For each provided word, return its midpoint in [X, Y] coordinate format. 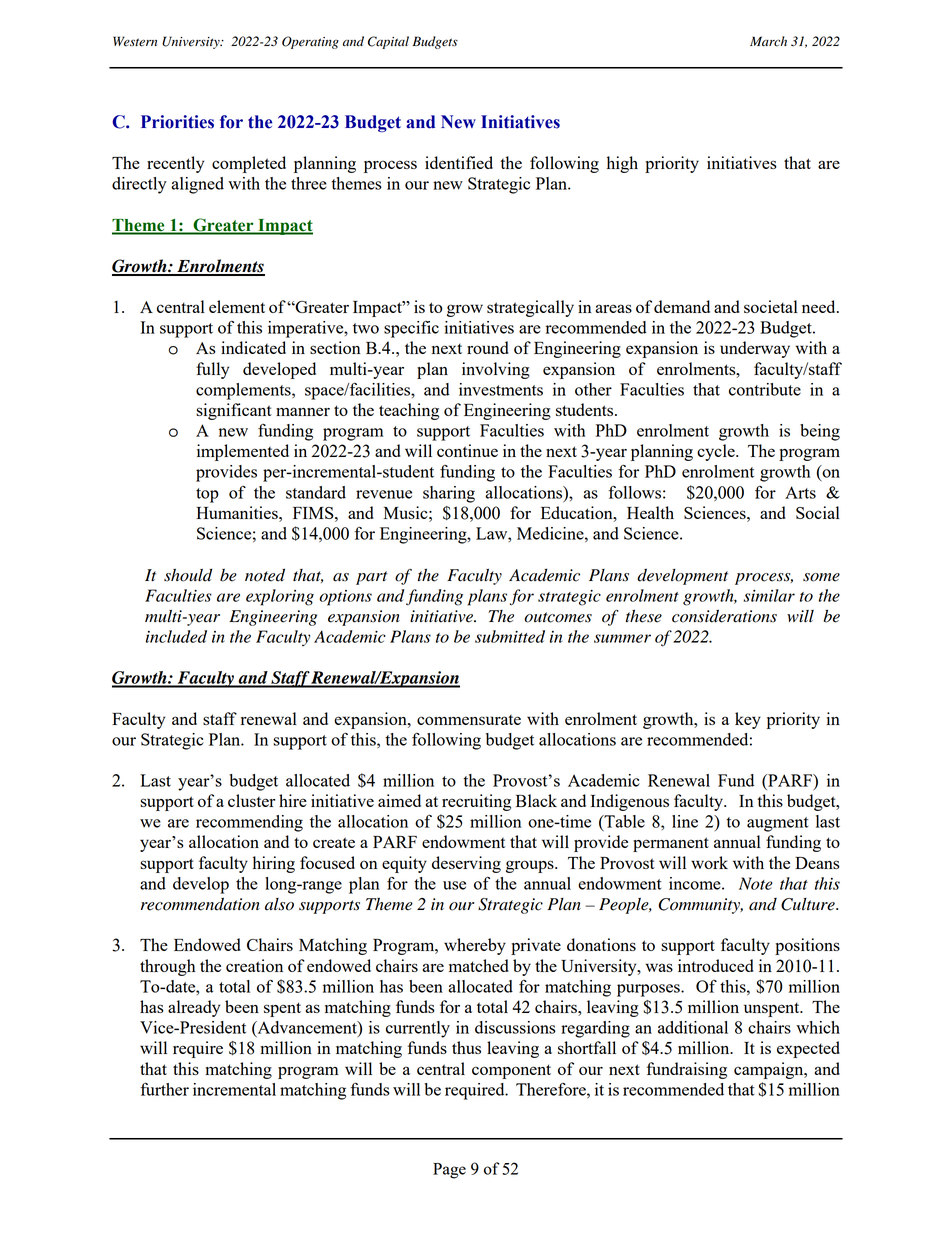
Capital [388, 42]
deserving [466, 864]
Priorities [177, 122]
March [768, 41]
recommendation [200, 904]
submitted [510, 636]
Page [449, 1171]
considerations [724, 616]
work [709, 862]
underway [755, 349]
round [488, 347]
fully [212, 370]
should [188, 575]
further [164, 1089]
